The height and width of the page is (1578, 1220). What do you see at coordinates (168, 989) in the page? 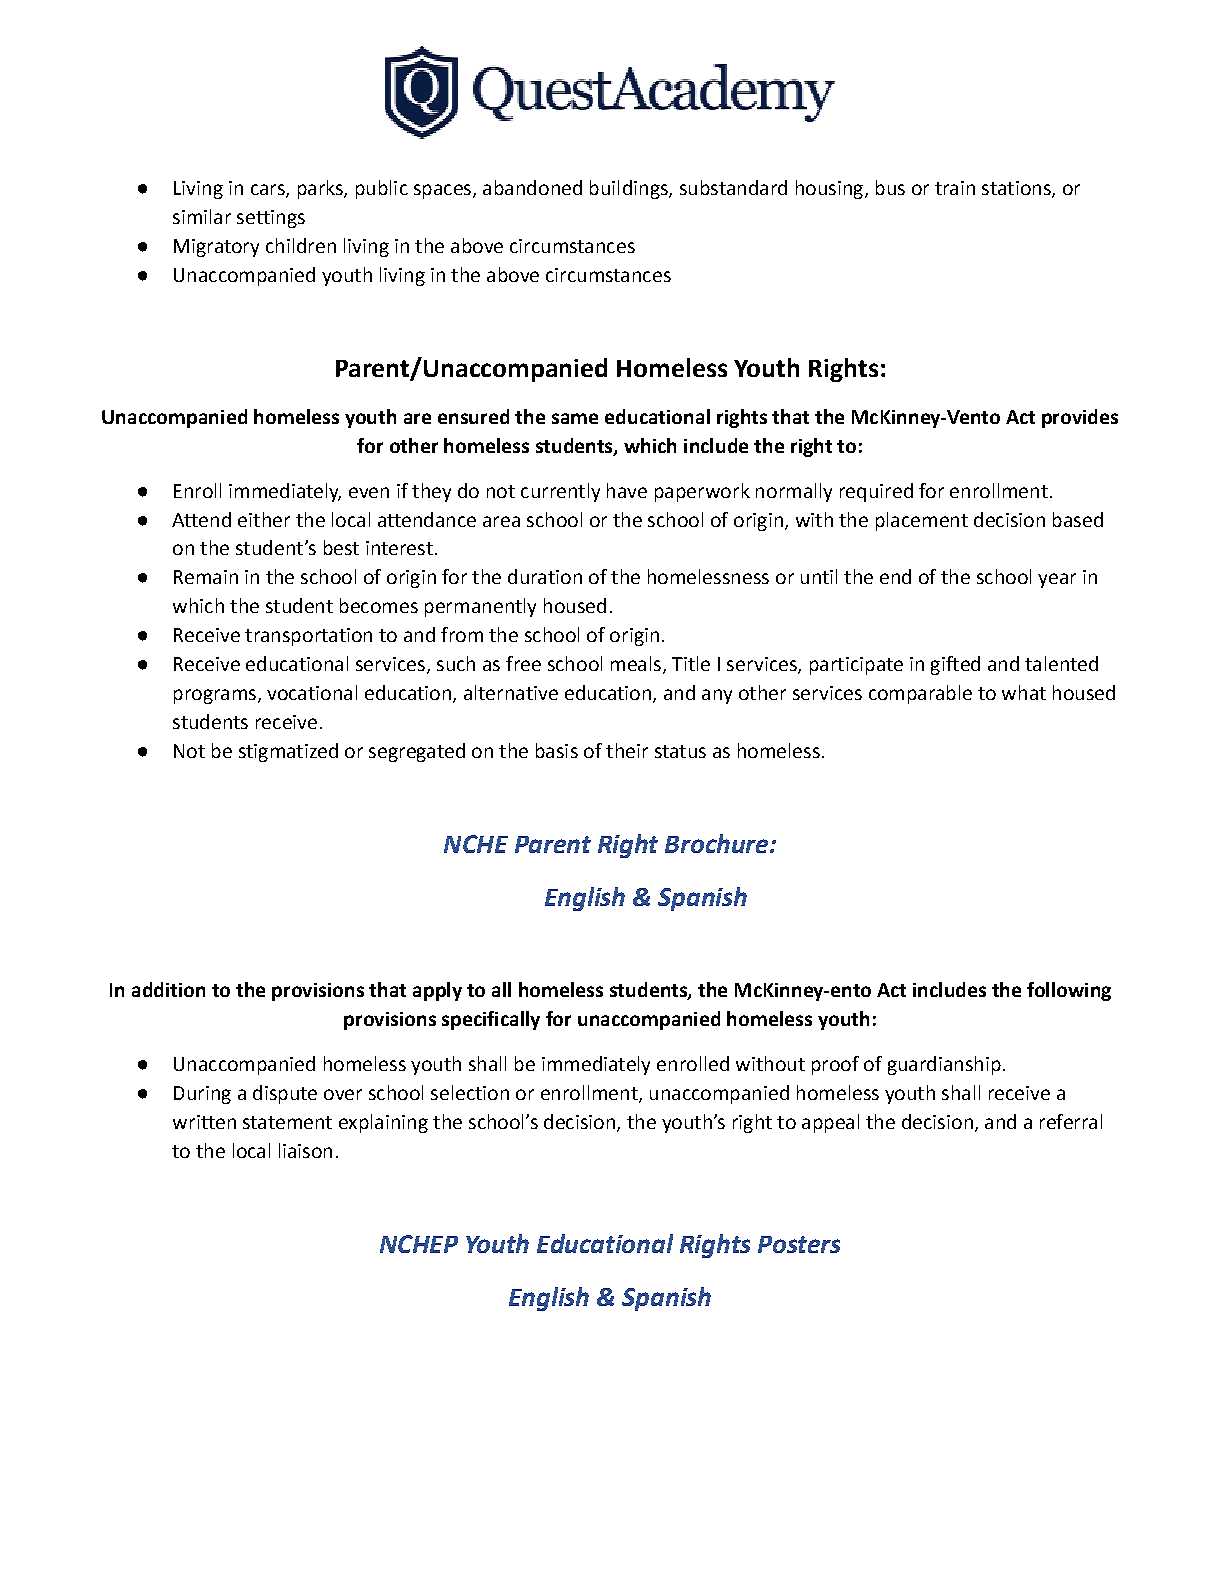
I see `addition` at bounding box center [168, 989].
